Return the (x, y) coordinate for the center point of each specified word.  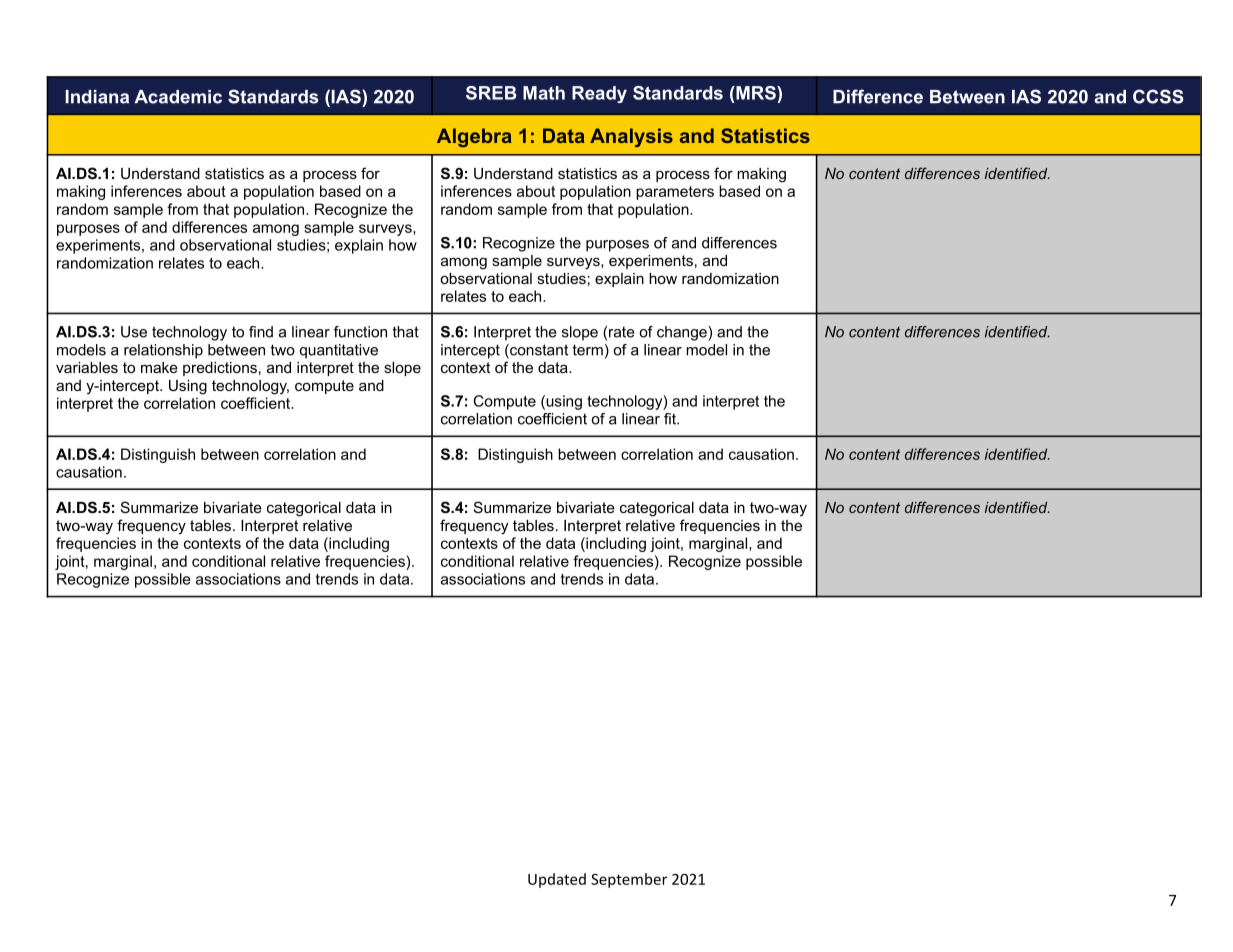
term (588, 350)
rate (622, 332)
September (629, 880)
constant (538, 351)
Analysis (631, 137)
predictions (220, 369)
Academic (178, 97)
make (159, 367)
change (683, 333)
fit (671, 419)
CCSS (1158, 96)
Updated (557, 880)
